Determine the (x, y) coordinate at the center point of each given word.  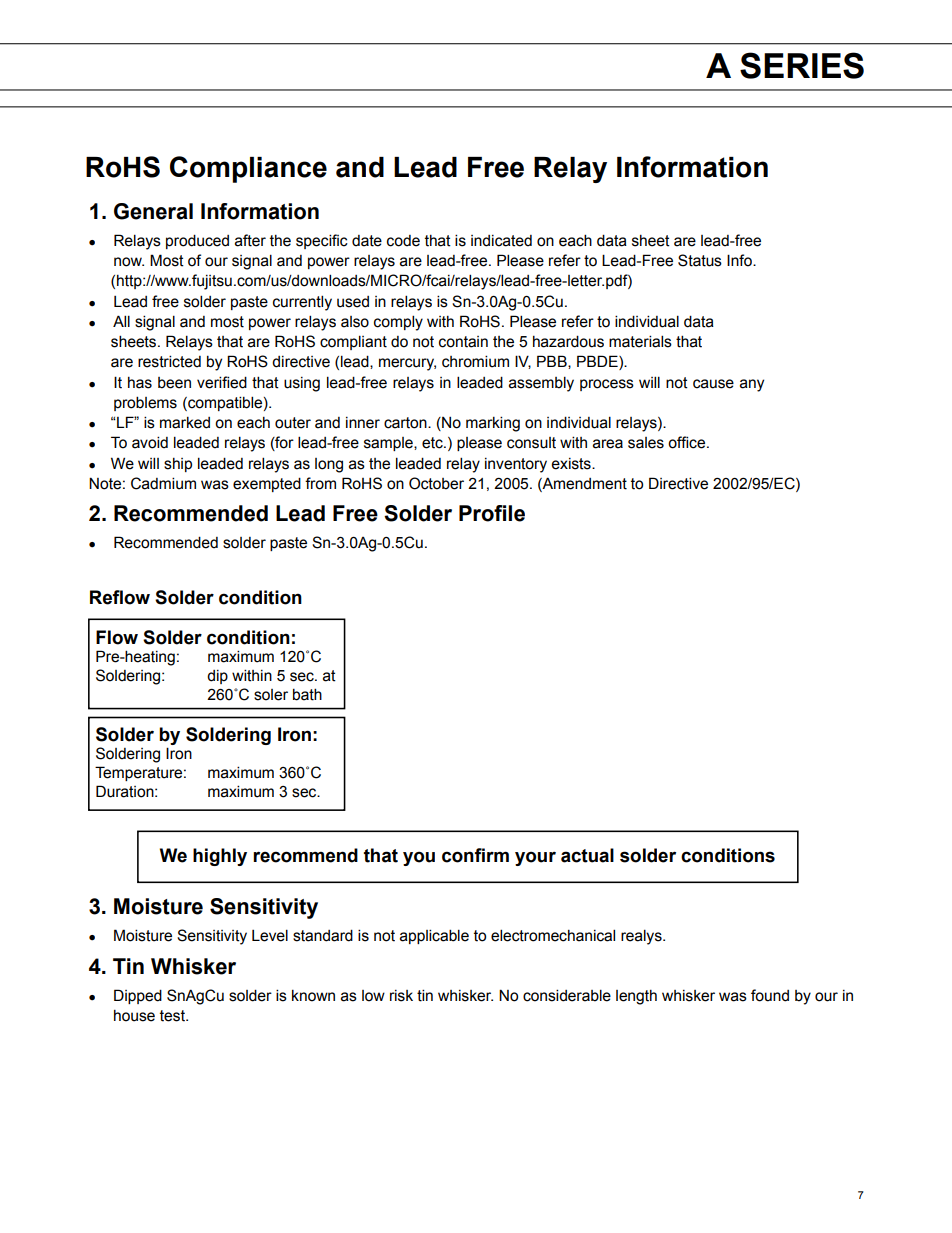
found (770, 995)
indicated (501, 241)
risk (401, 996)
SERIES (802, 65)
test (173, 1016)
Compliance (248, 169)
